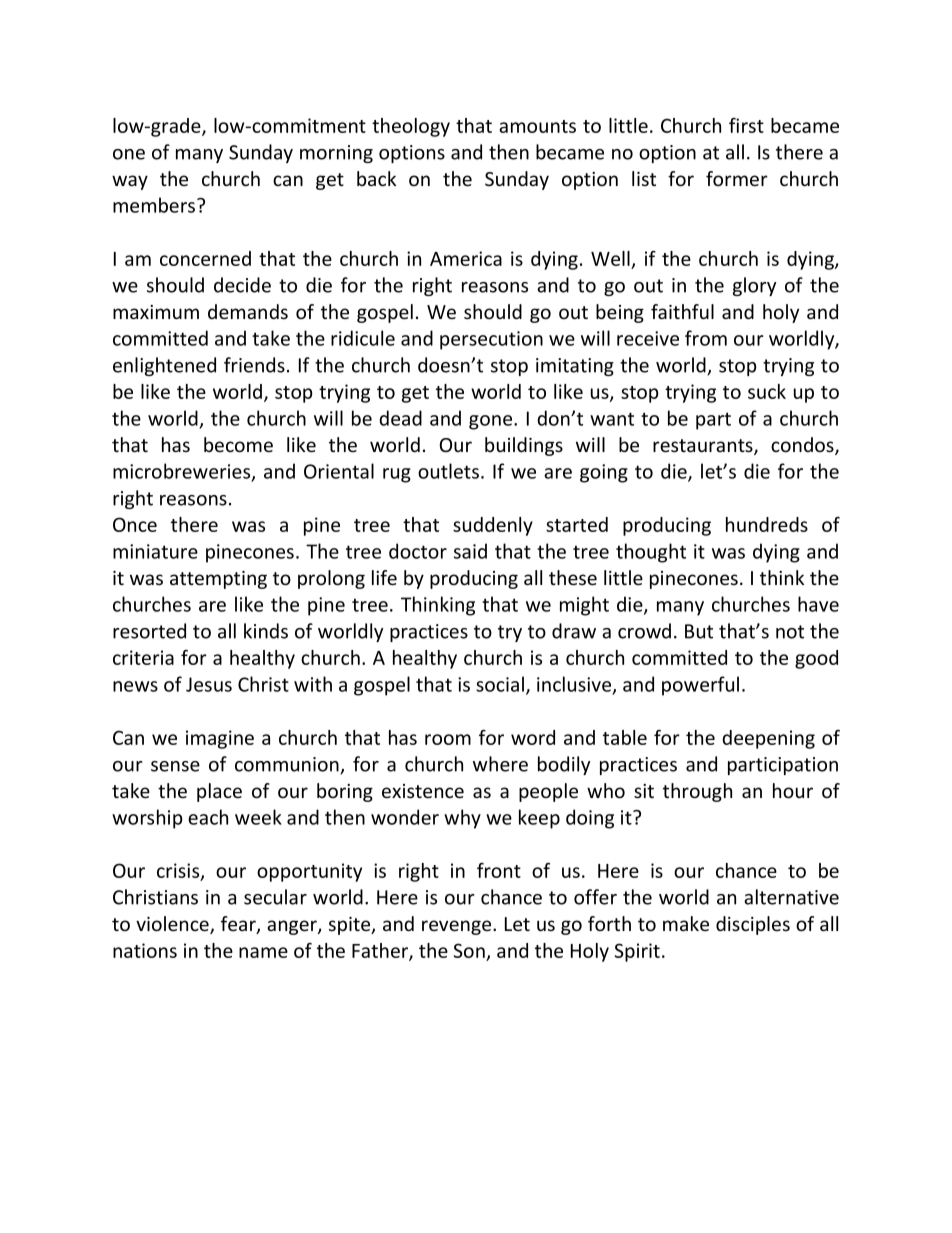 The height and width of the screenshot is (1233, 952). Describe the element at coordinates (130, 182) in the screenshot. I see `way` at that location.
